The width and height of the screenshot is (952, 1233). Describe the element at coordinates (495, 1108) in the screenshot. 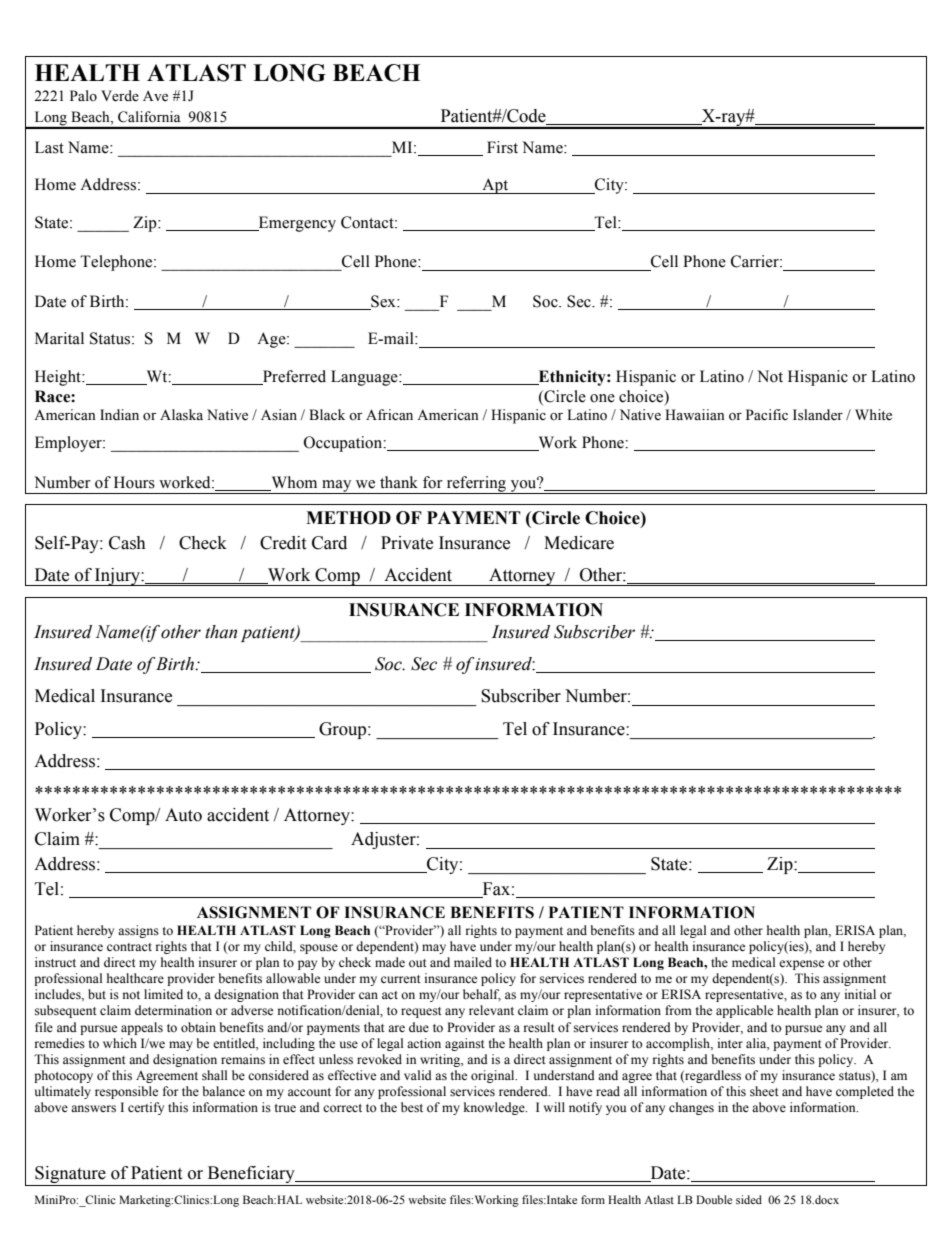

I see `knowledge` at that location.
